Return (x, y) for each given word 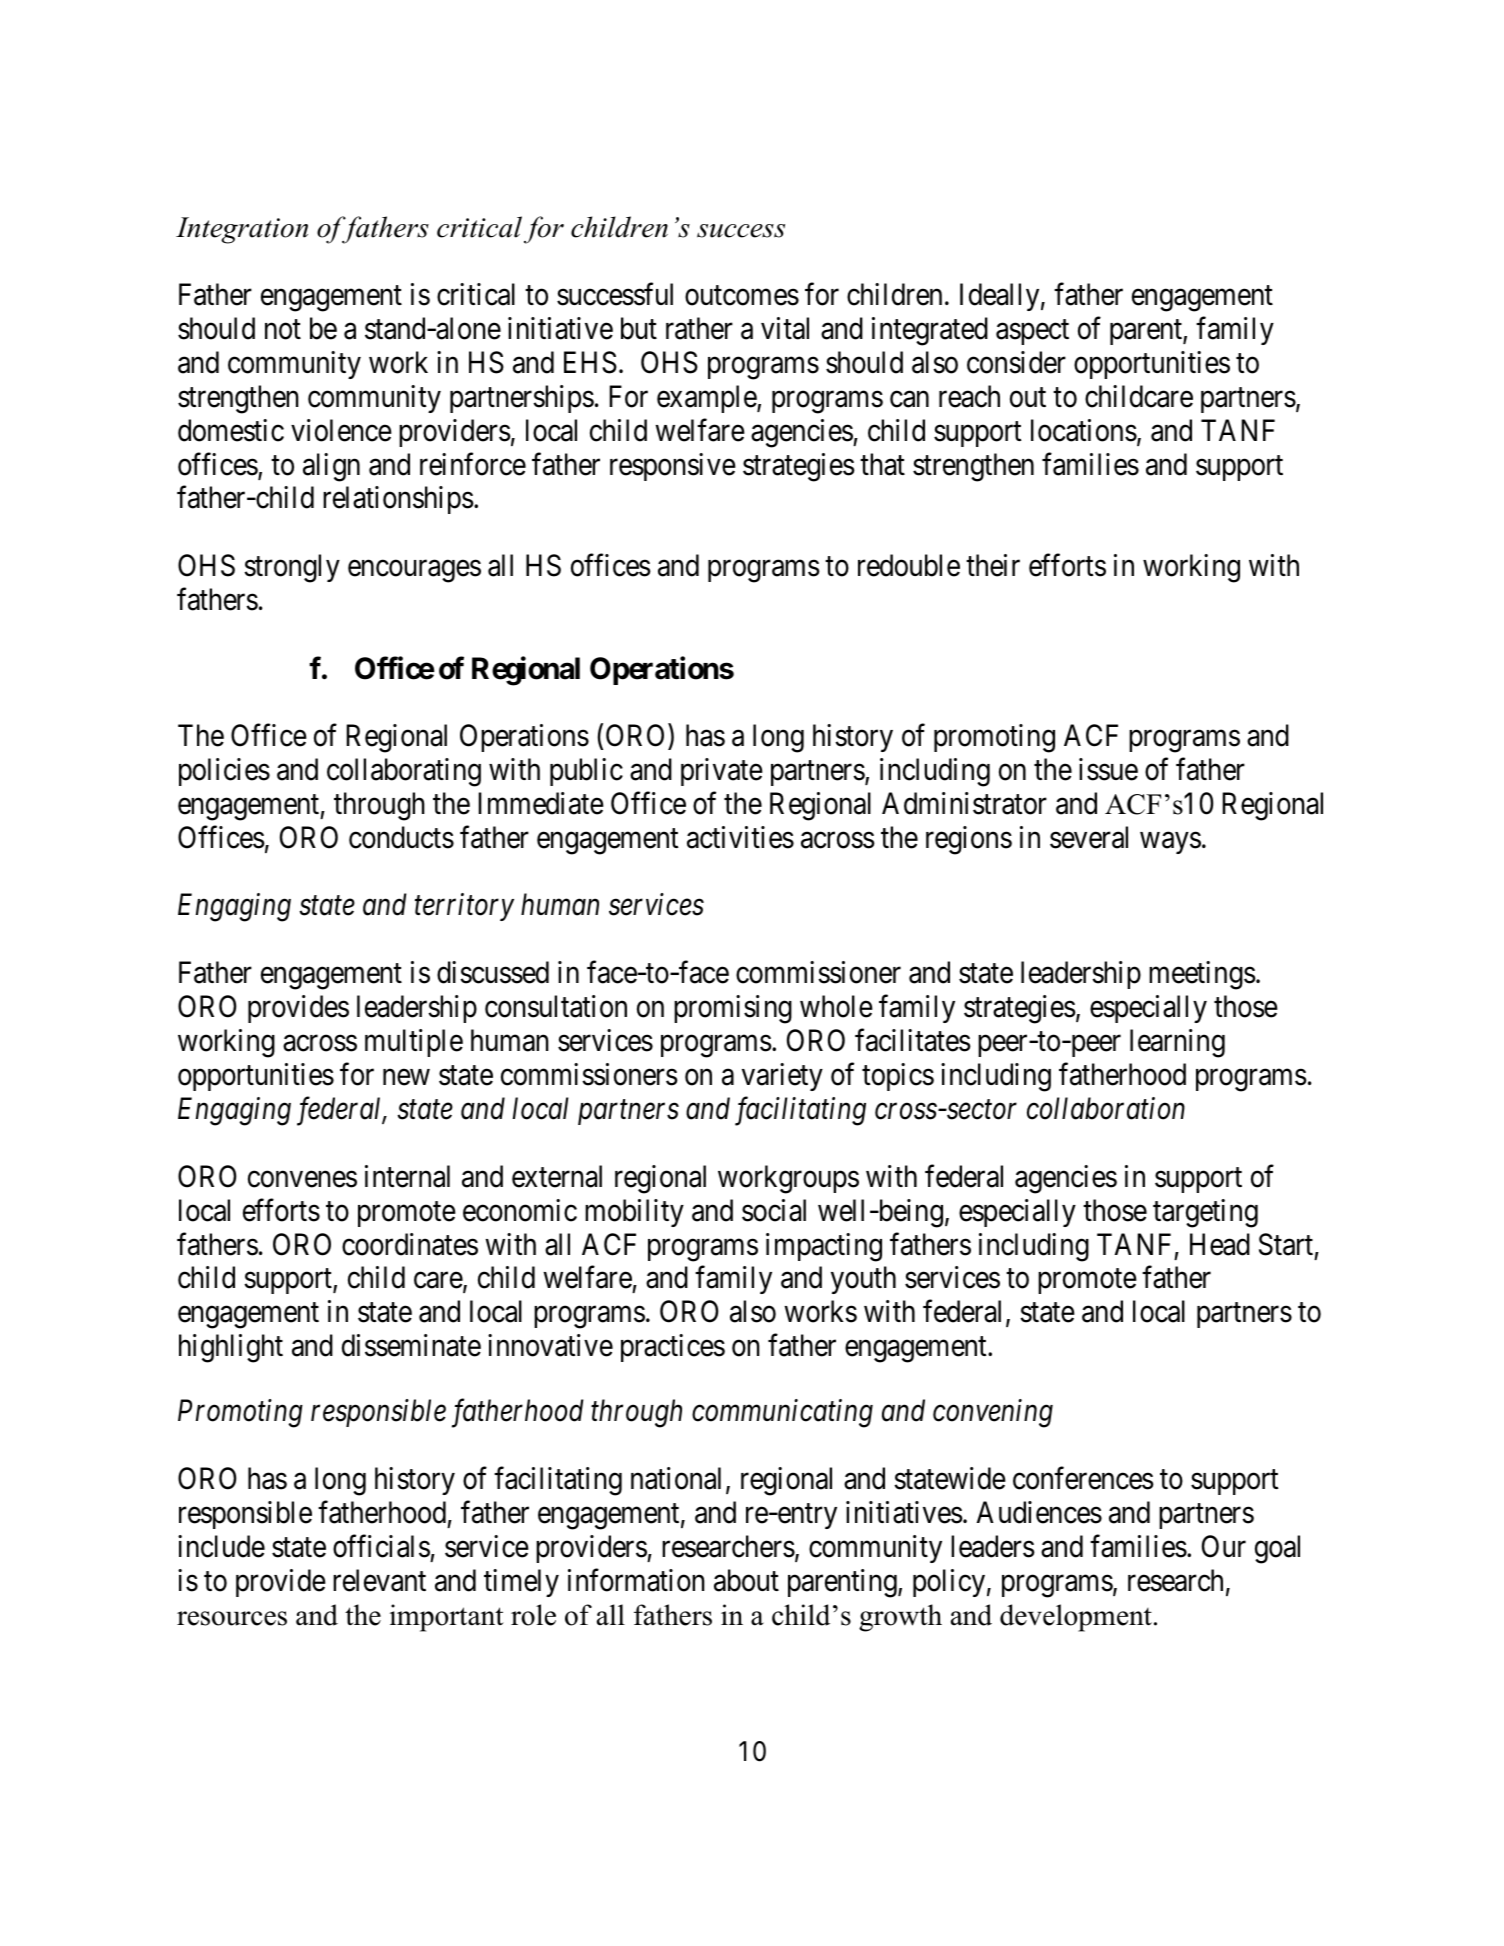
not (283, 330)
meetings (1202, 975)
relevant (379, 1580)
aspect (1032, 332)
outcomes (742, 296)
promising (733, 1009)
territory (464, 907)
